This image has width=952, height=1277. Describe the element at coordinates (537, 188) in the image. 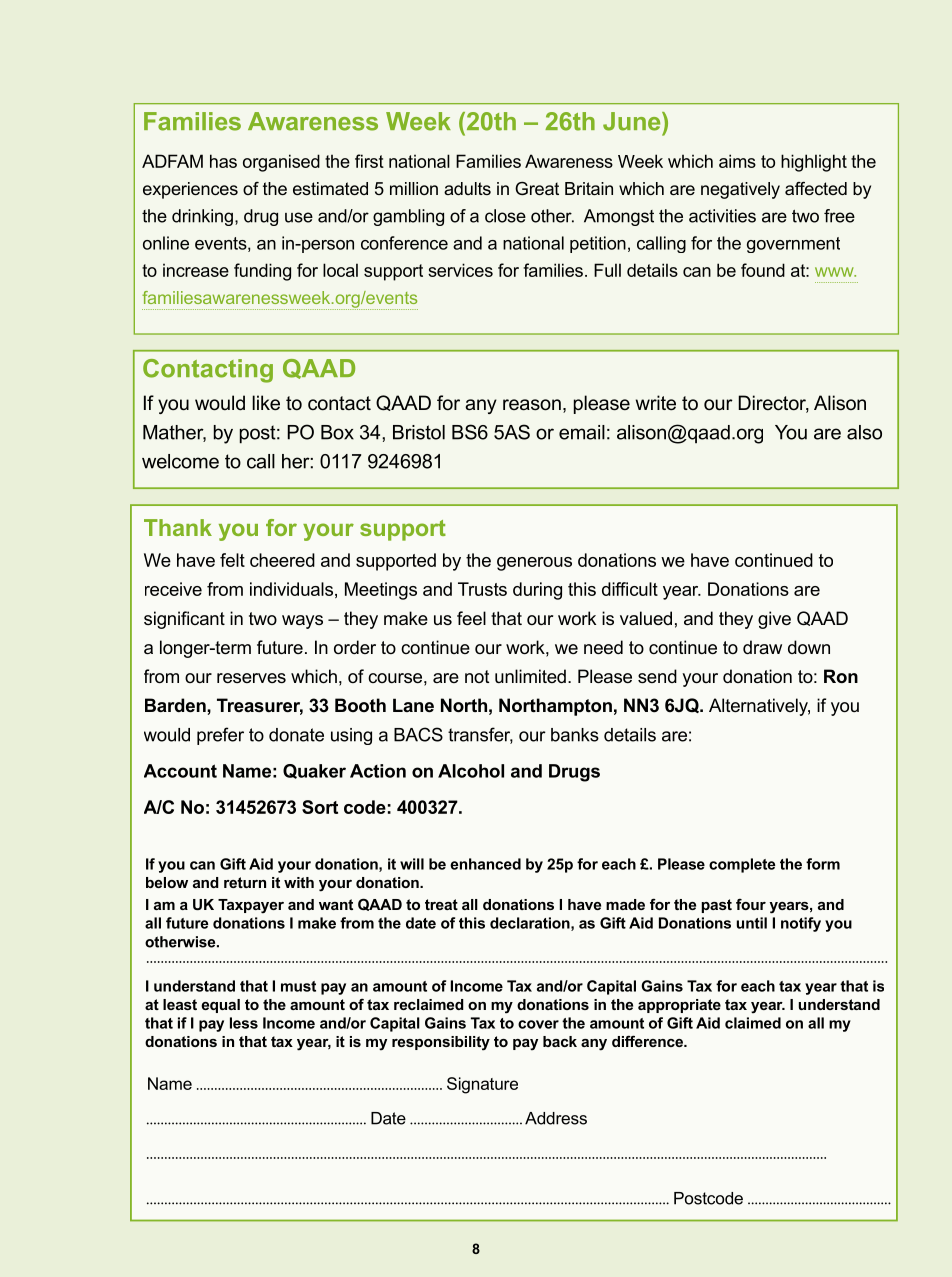

I see `Great` at that location.
